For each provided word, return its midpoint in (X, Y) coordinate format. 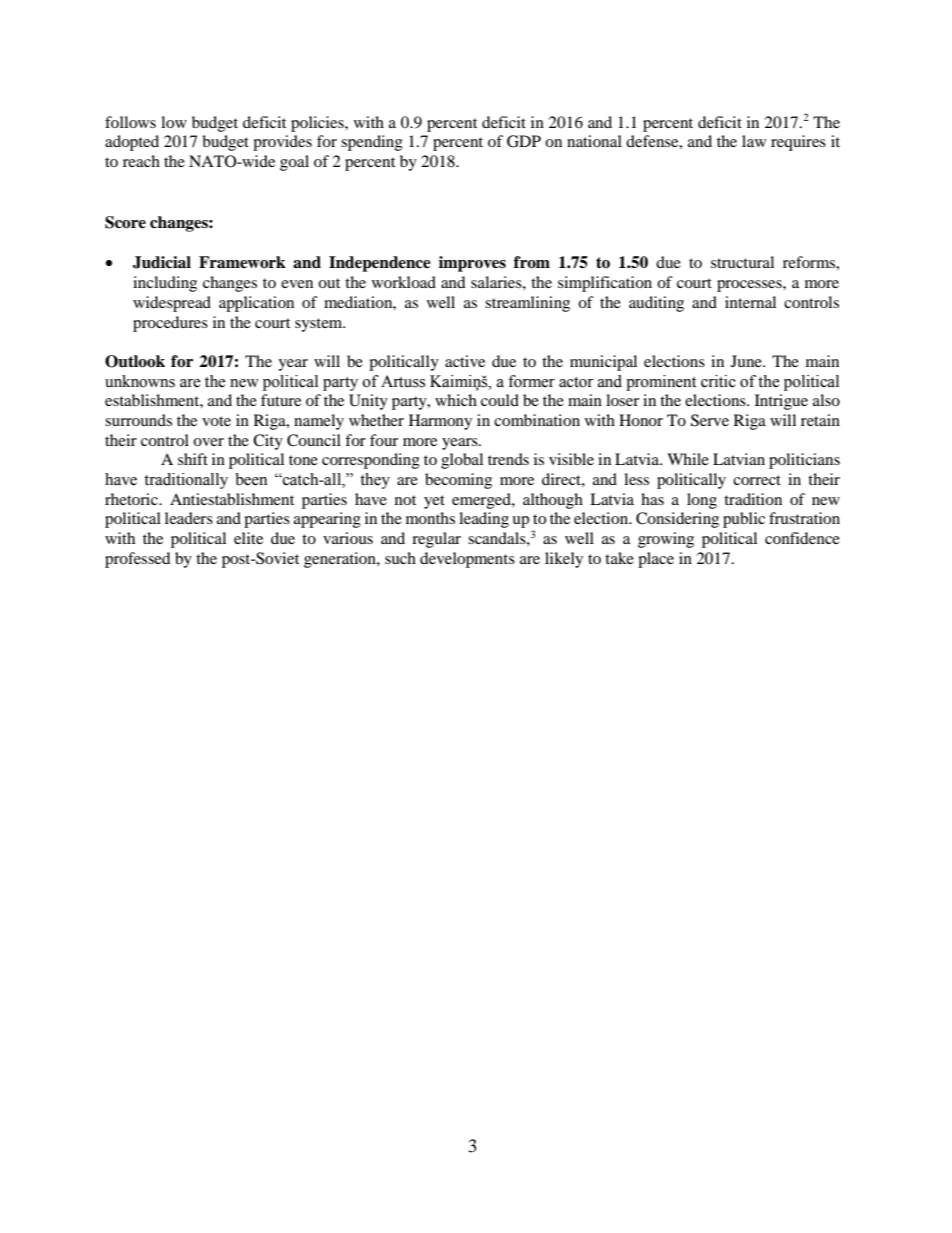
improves (472, 264)
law (754, 141)
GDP (524, 141)
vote (216, 421)
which (456, 400)
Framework (242, 262)
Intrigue (781, 402)
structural (742, 262)
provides (282, 143)
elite (248, 538)
